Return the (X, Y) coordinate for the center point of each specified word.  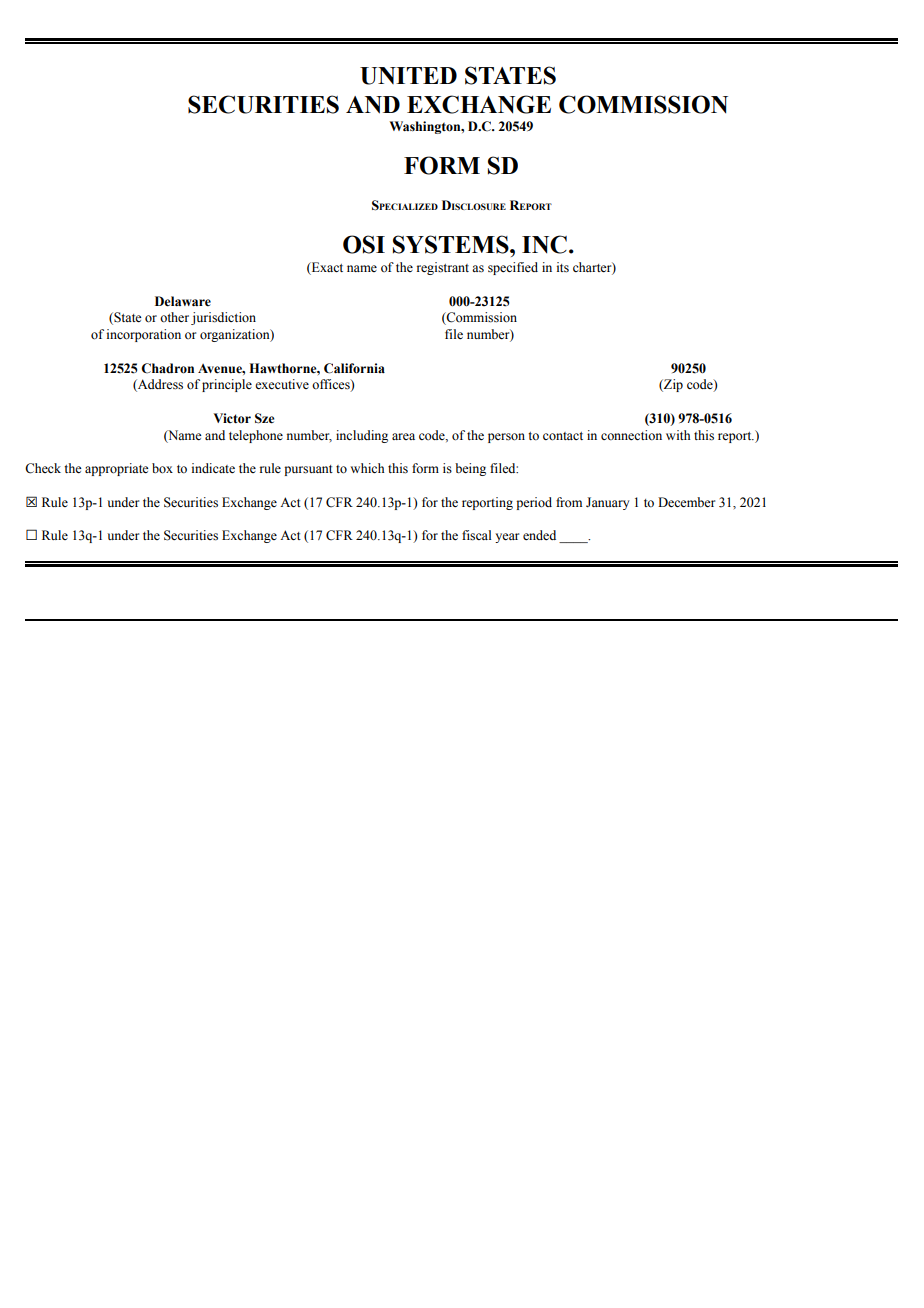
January (607, 503)
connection (631, 435)
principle (227, 385)
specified (513, 268)
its (563, 267)
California (354, 368)
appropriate (117, 469)
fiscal (477, 535)
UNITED (408, 76)
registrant (443, 268)
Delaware (183, 301)
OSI (364, 244)
